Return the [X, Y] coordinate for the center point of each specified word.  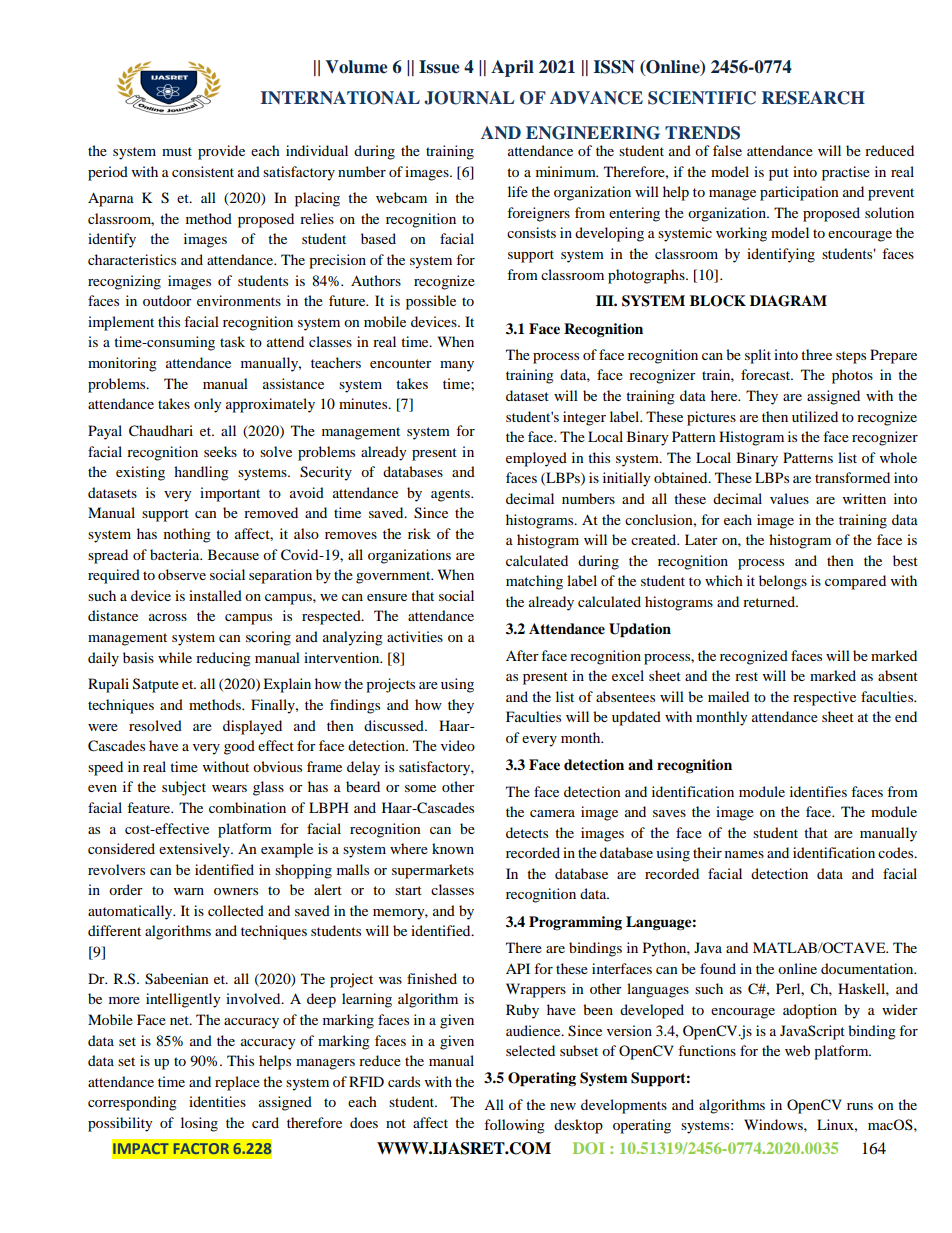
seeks [220, 451]
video [458, 745]
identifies [818, 791]
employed [536, 459]
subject [184, 788]
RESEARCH [813, 98]
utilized [815, 416]
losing [199, 1124]
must [177, 151]
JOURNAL [469, 98]
